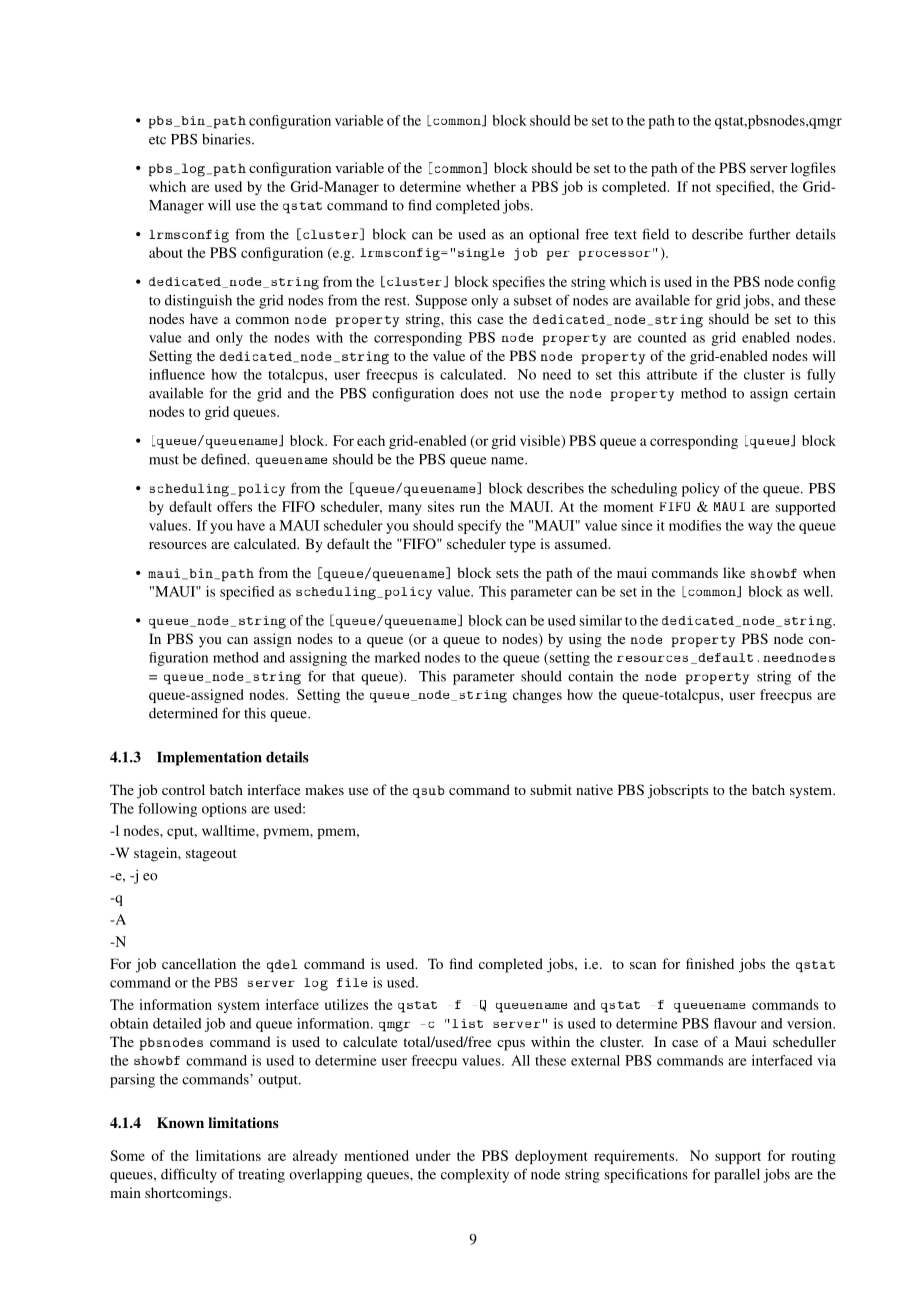 The width and height of the screenshot is (924, 1308). Describe the element at coordinates (189, 1175) in the screenshot. I see `difficulty` at that location.
